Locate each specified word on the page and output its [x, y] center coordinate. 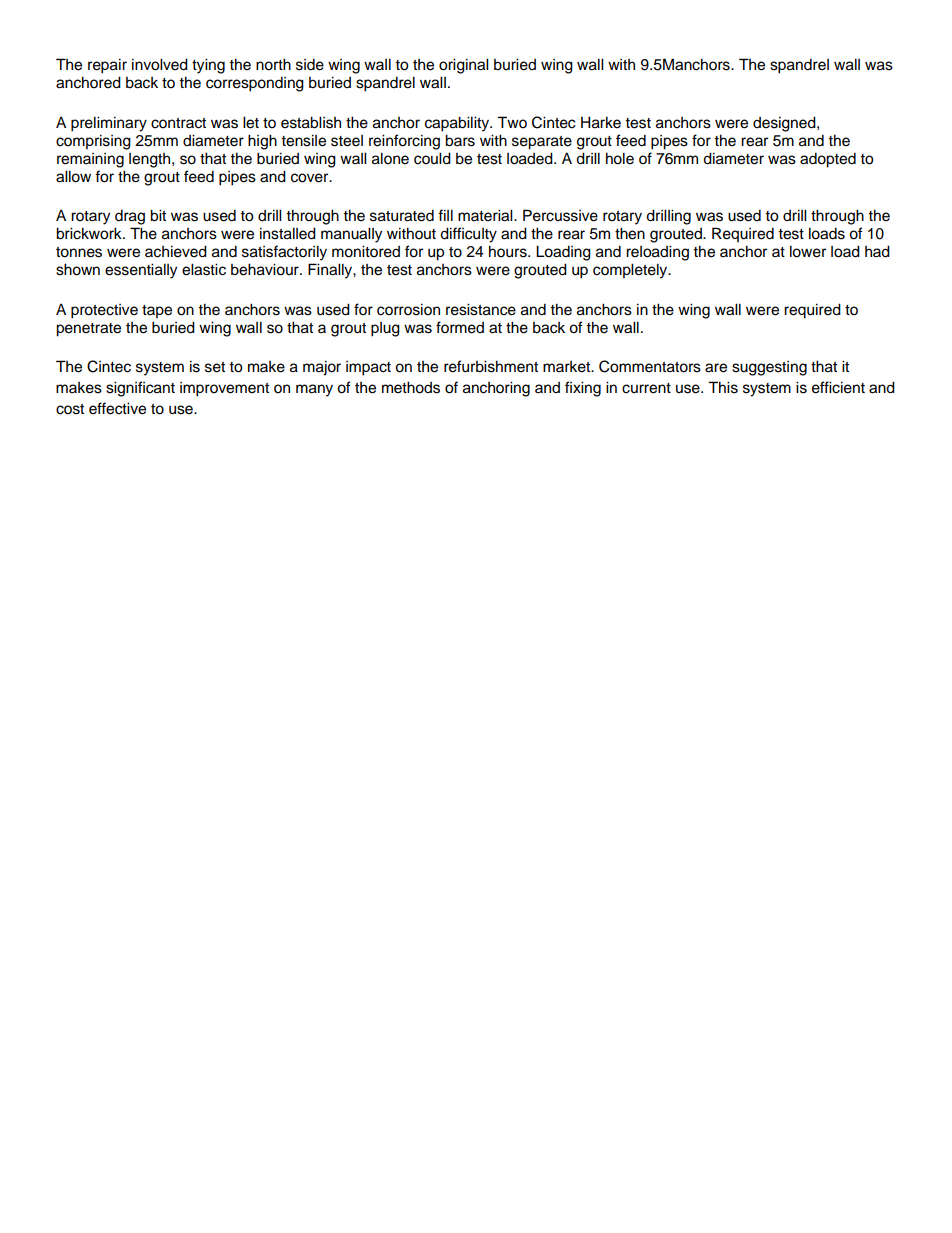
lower [808, 251]
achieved [176, 251]
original [464, 66]
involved [160, 64]
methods [411, 387]
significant [140, 389]
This [723, 387]
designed [785, 124]
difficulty [468, 235]
